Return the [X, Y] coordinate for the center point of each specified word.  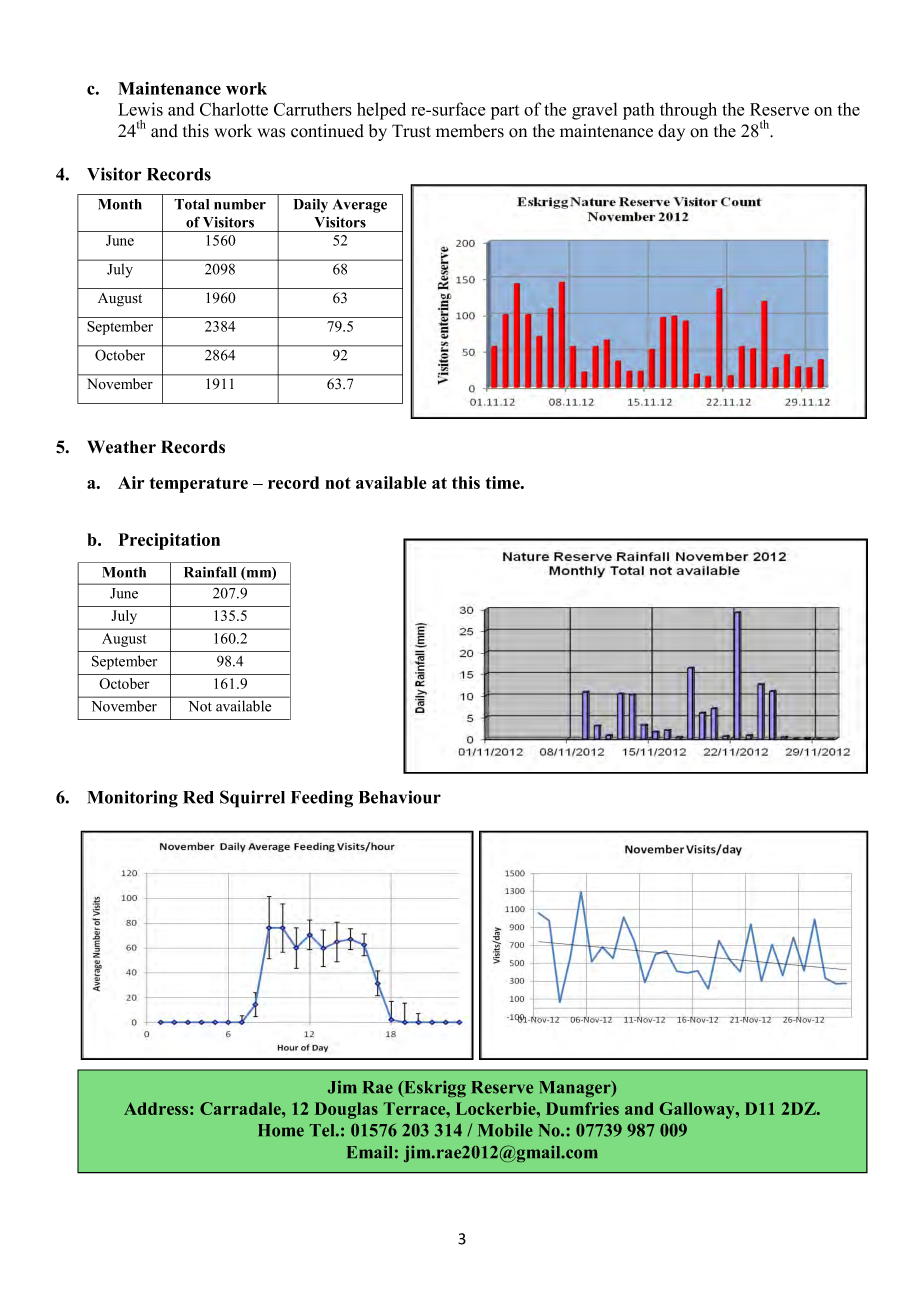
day [671, 132]
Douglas [346, 1110]
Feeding [322, 799]
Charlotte [234, 109]
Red [198, 797]
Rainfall [210, 572]
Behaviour [400, 797]
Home [281, 1130]
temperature [199, 485]
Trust [411, 131]
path [639, 111]
